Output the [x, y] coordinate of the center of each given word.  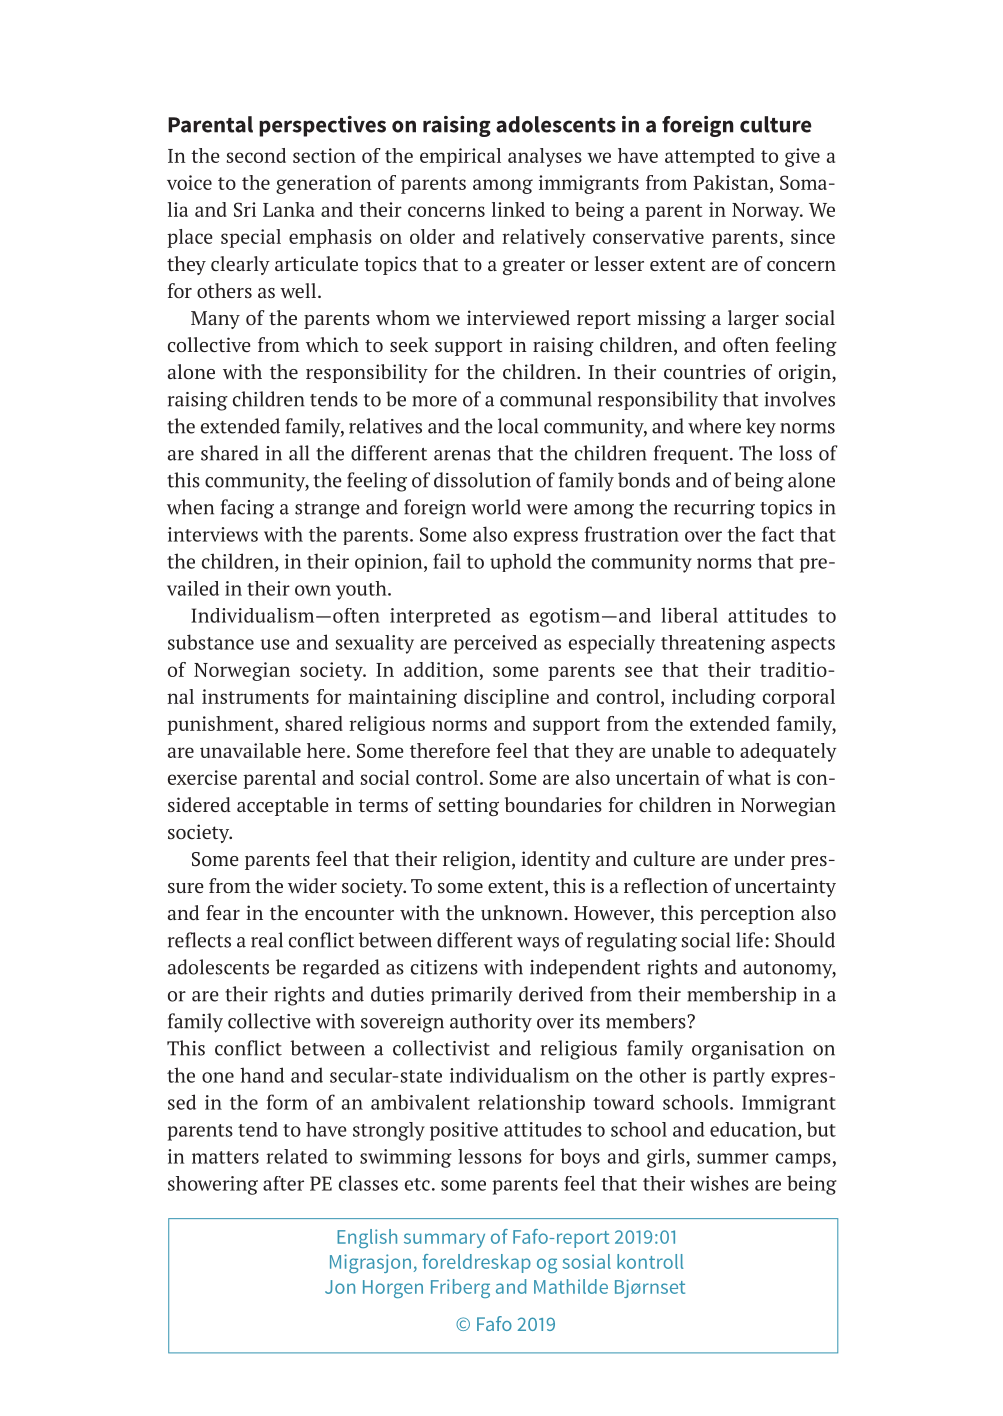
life [749, 940]
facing [247, 509]
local [518, 426]
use [275, 644]
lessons [490, 1156]
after [283, 1183]
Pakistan [732, 182]
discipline [506, 698]
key [761, 428]
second [256, 155]
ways [538, 944]
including [714, 698]
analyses [545, 157]
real [267, 940]
